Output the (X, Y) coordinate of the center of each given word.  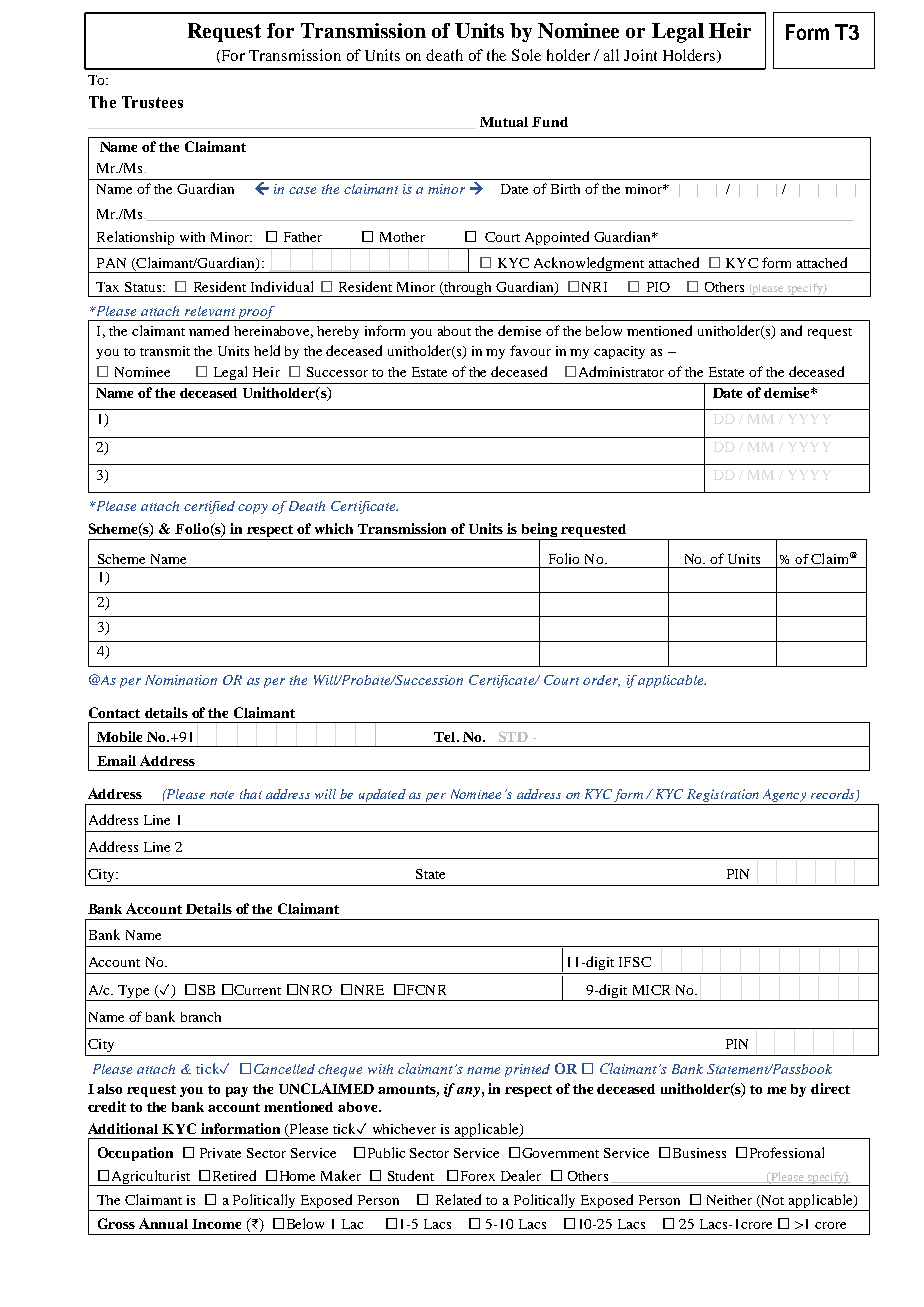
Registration (723, 797)
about (454, 331)
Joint (640, 55)
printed (527, 1070)
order (601, 681)
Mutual (504, 122)
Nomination (181, 680)
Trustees (152, 102)
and (791, 330)
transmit (165, 351)
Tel (446, 737)
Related (458, 1199)
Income (216, 1224)
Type (133, 991)
